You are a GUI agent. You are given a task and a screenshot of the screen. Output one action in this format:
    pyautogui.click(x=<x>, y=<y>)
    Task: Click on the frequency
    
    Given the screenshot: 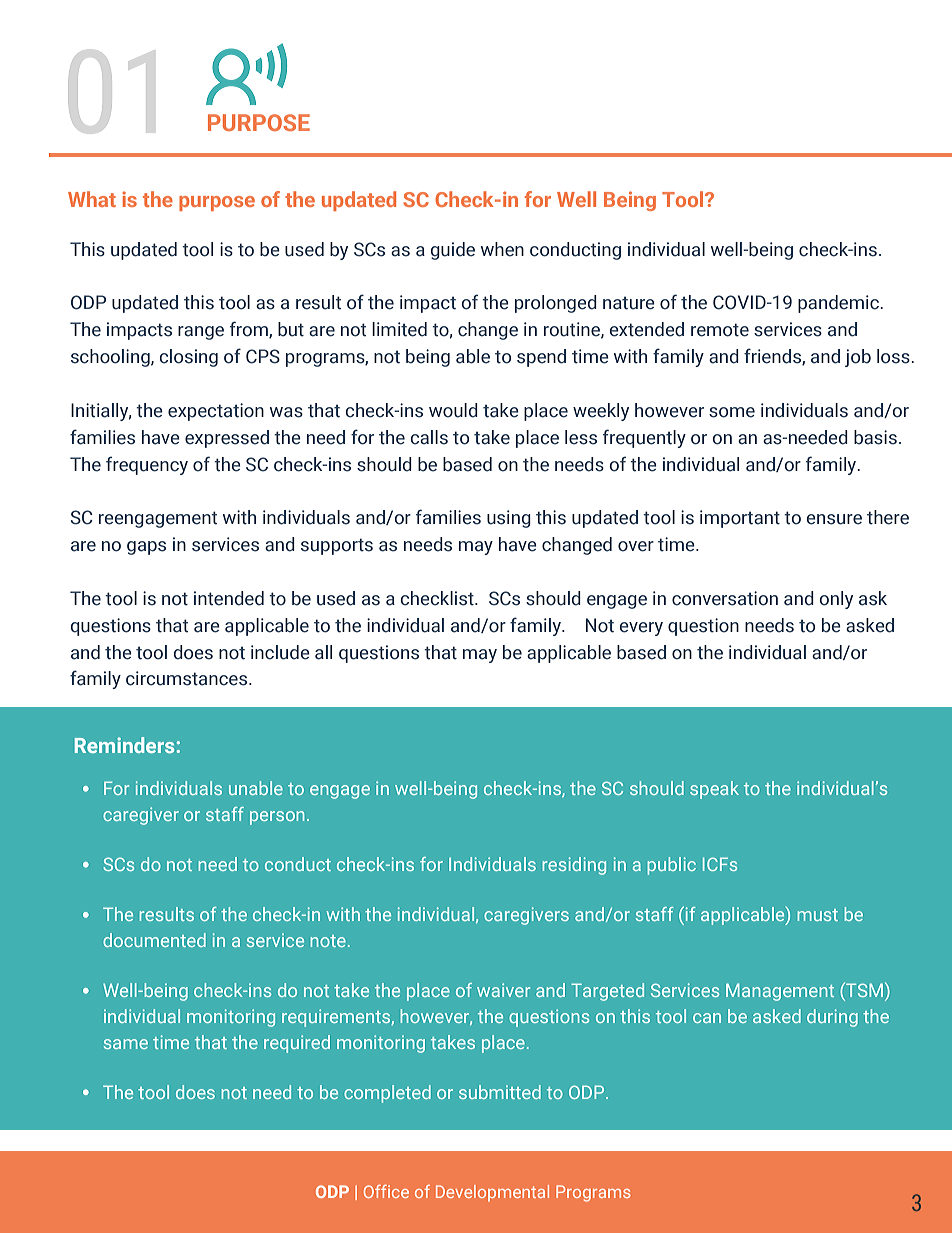 What is the action you would take?
    pyautogui.click(x=147, y=465)
